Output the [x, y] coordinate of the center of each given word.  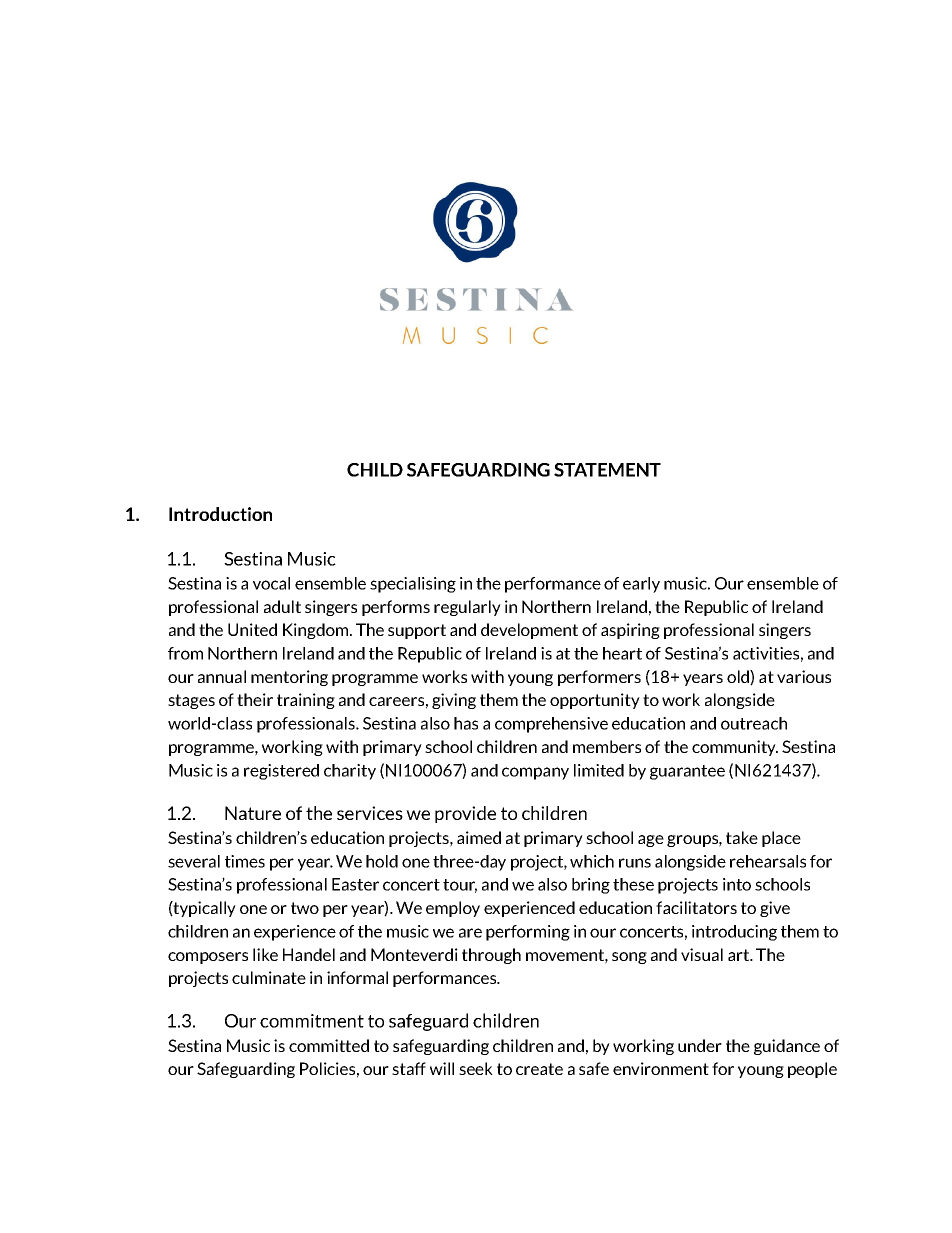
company [535, 773]
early [641, 585]
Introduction [220, 514]
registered [281, 772]
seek [476, 1068]
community [735, 748]
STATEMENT [607, 470]
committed [329, 1045]
